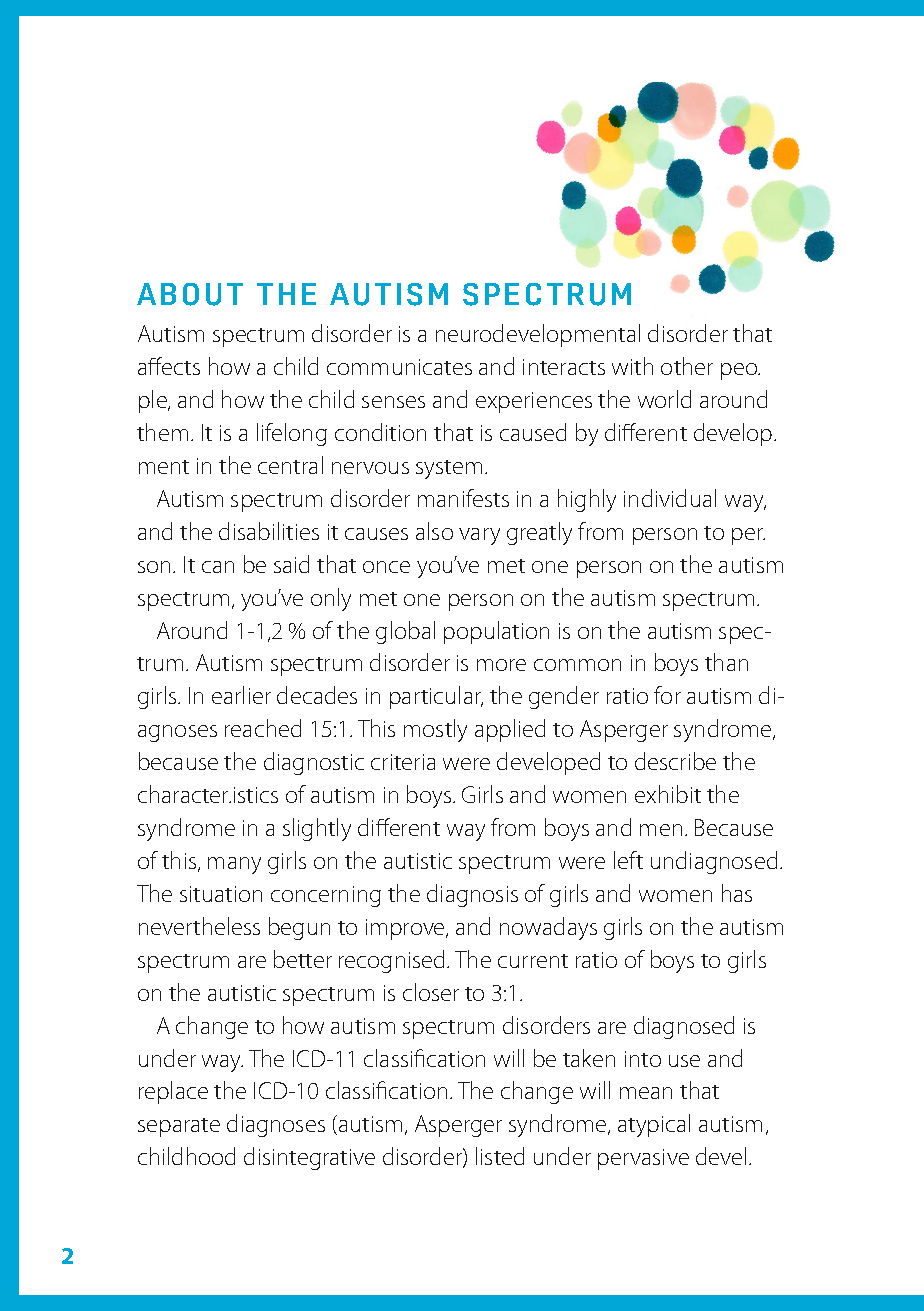  Describe the element at coordinates (403, 762) in the screenshot. I see `criteria` at that location.
